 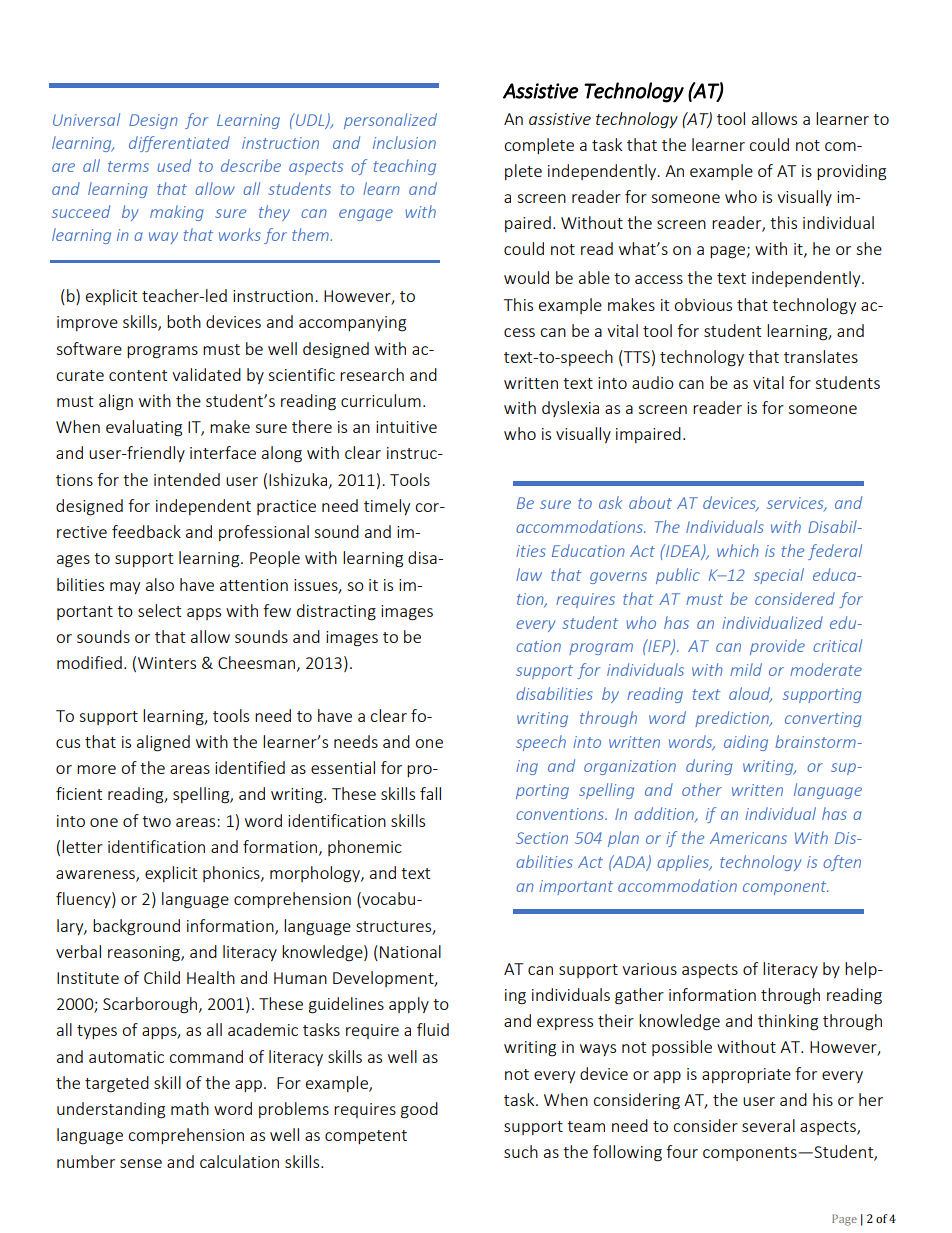 I want to click on validated, so click(x=206, y=374).
